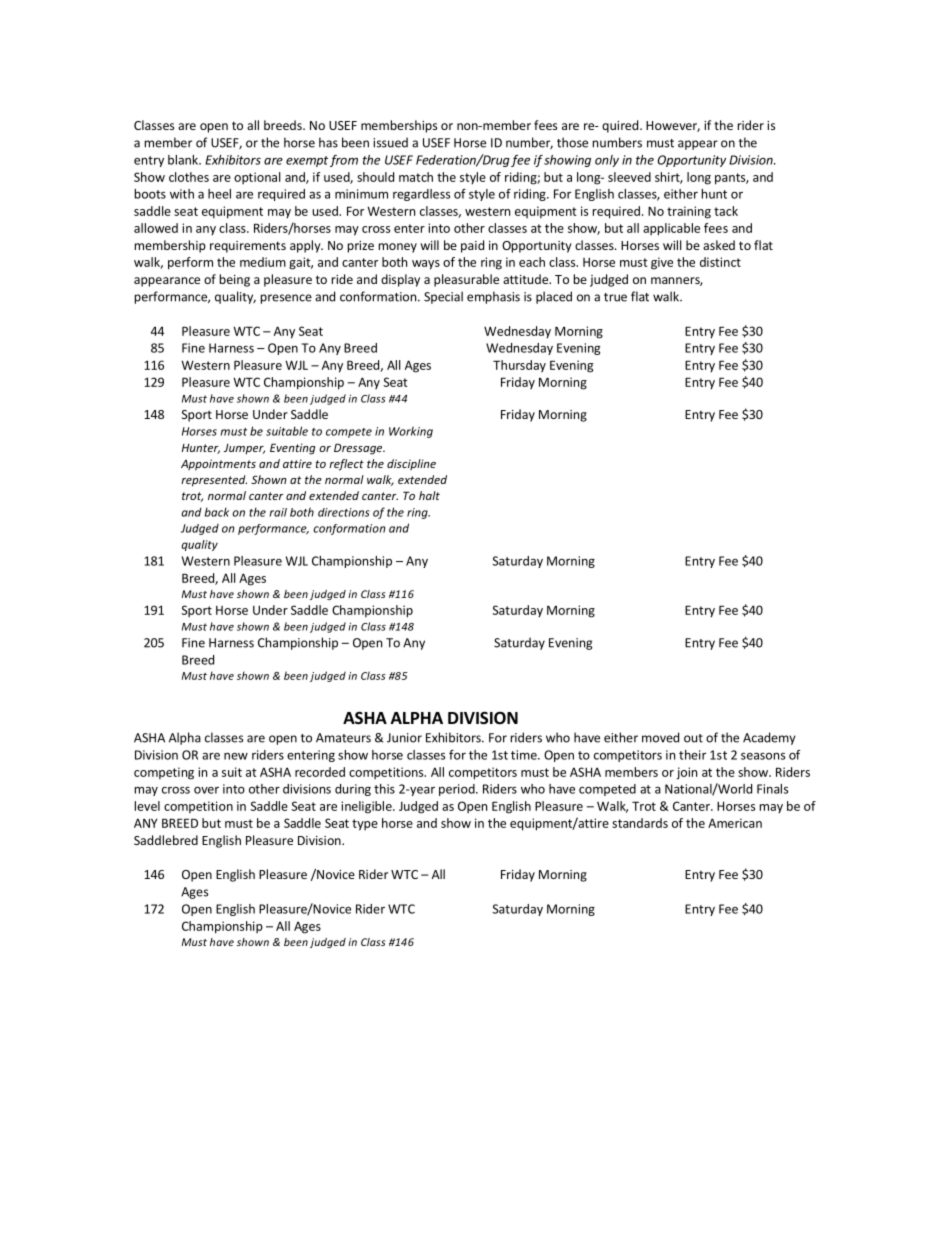  What do you see at coordinates (607, 161) in the image?
I see `only` at bounding box center [607, 161].
